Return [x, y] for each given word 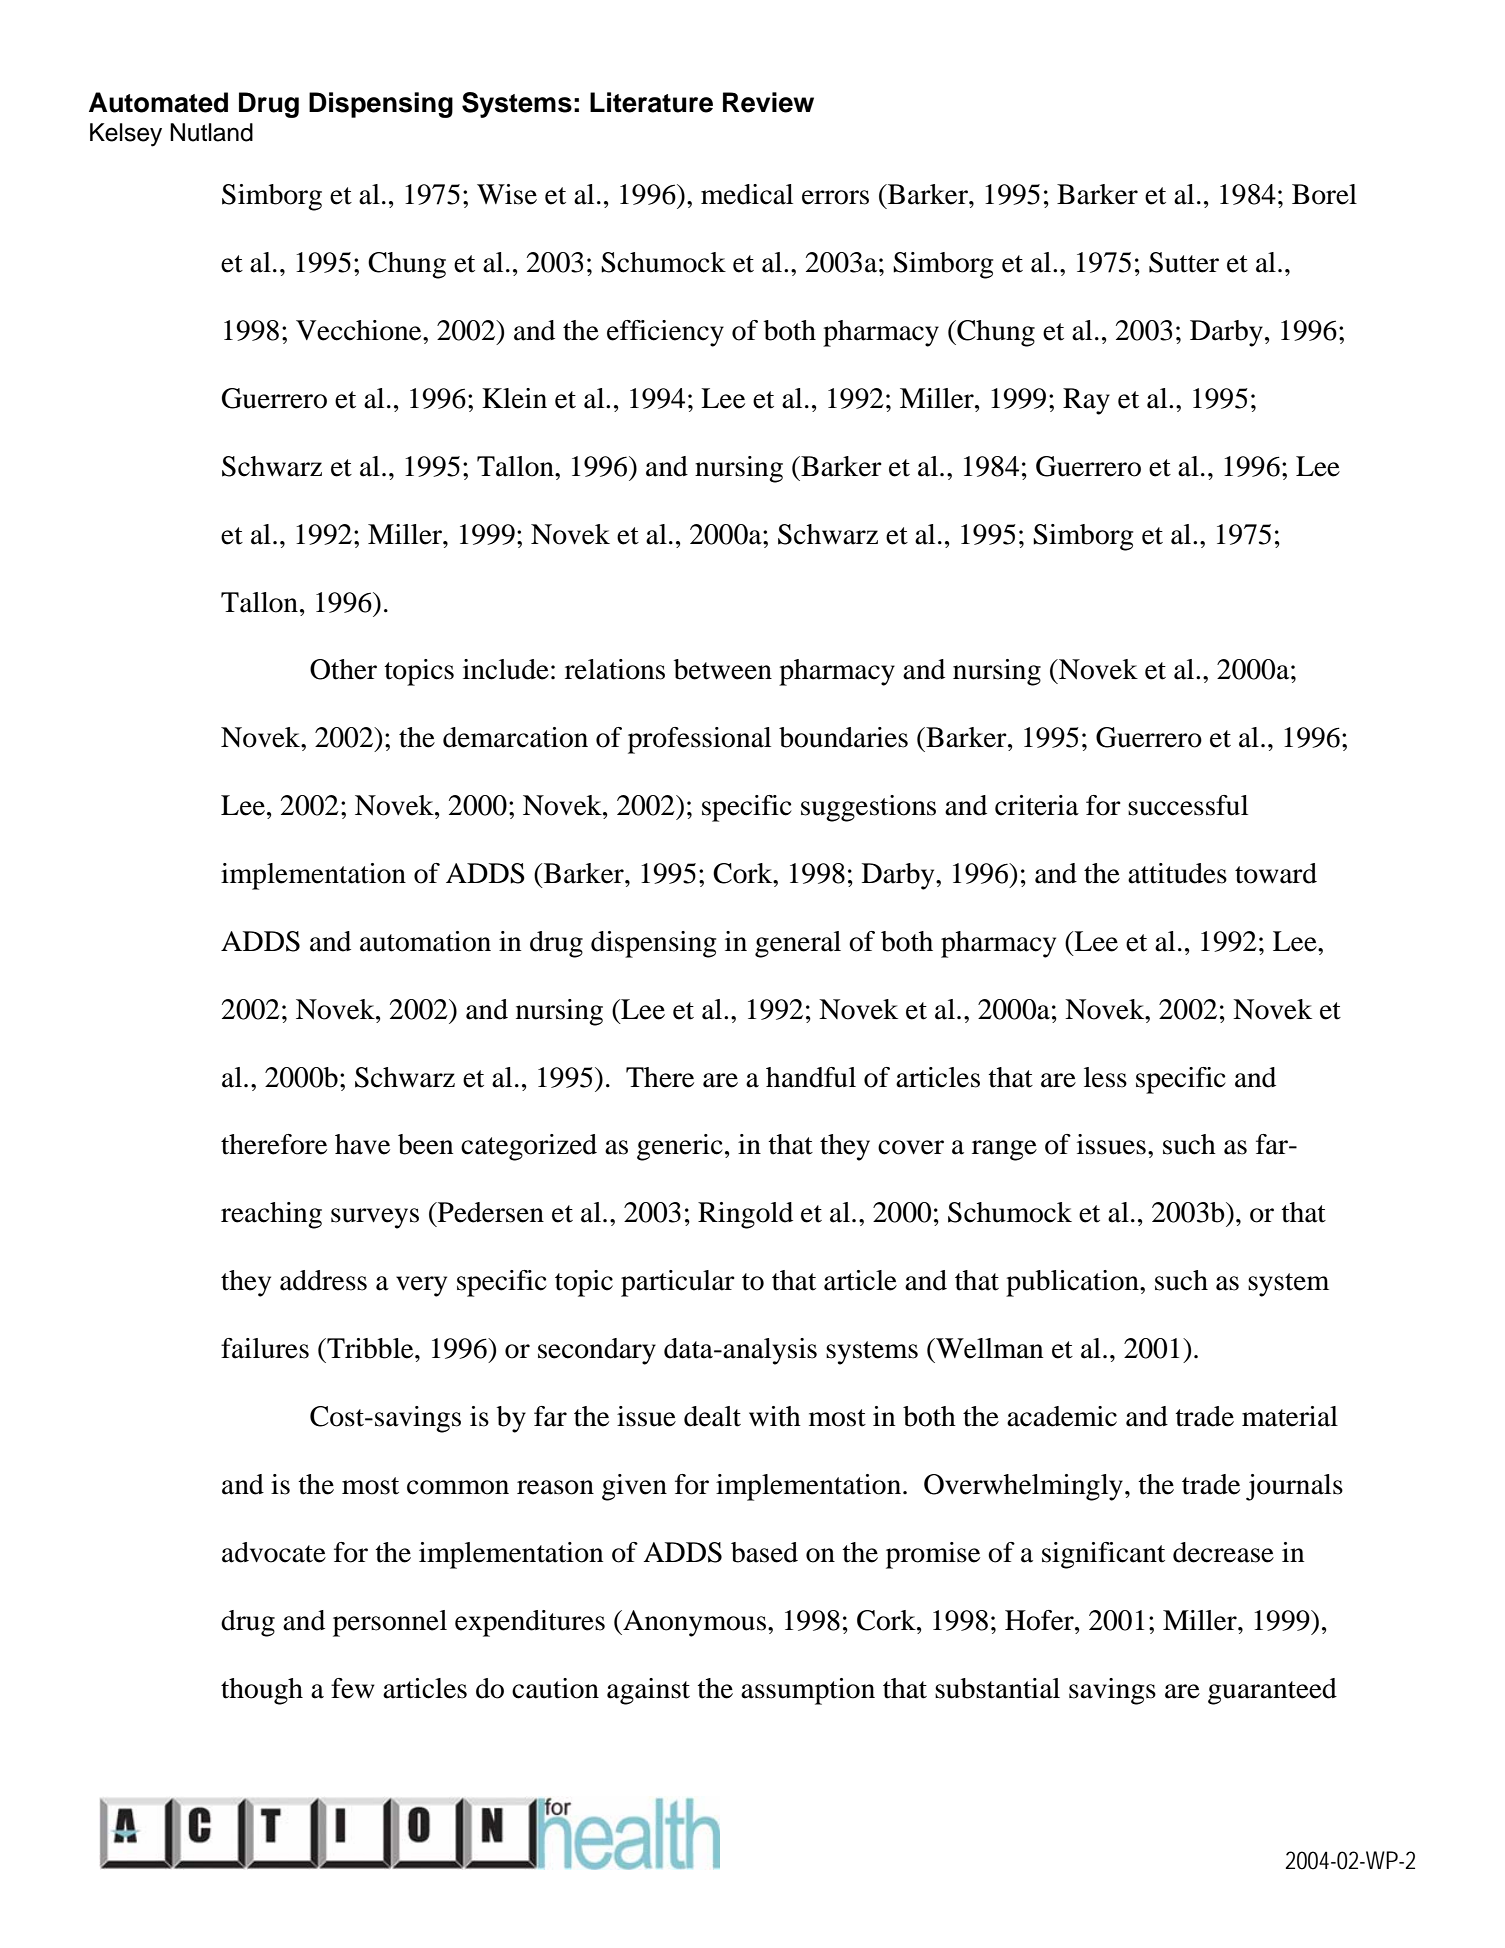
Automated [158, 102]
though [262, 1691]
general [798, 944]
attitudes [1177, 873]
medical [747, 194]
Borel [1324, 194]
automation [425, 941]
